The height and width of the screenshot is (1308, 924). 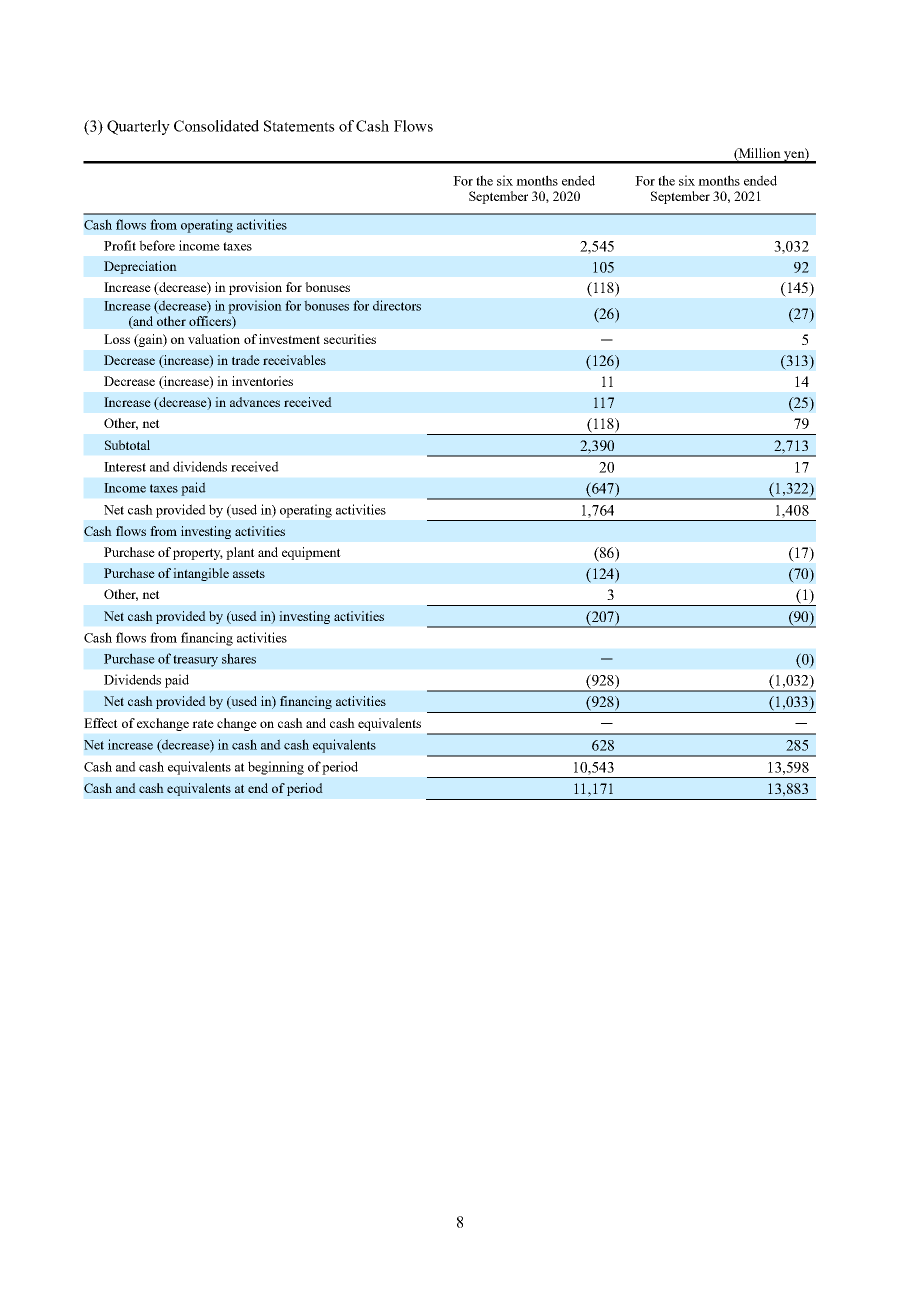 What do you see at coordinates (311, 553) in the screenshot?
I see `equipment` at bounding box center [311, 553].
